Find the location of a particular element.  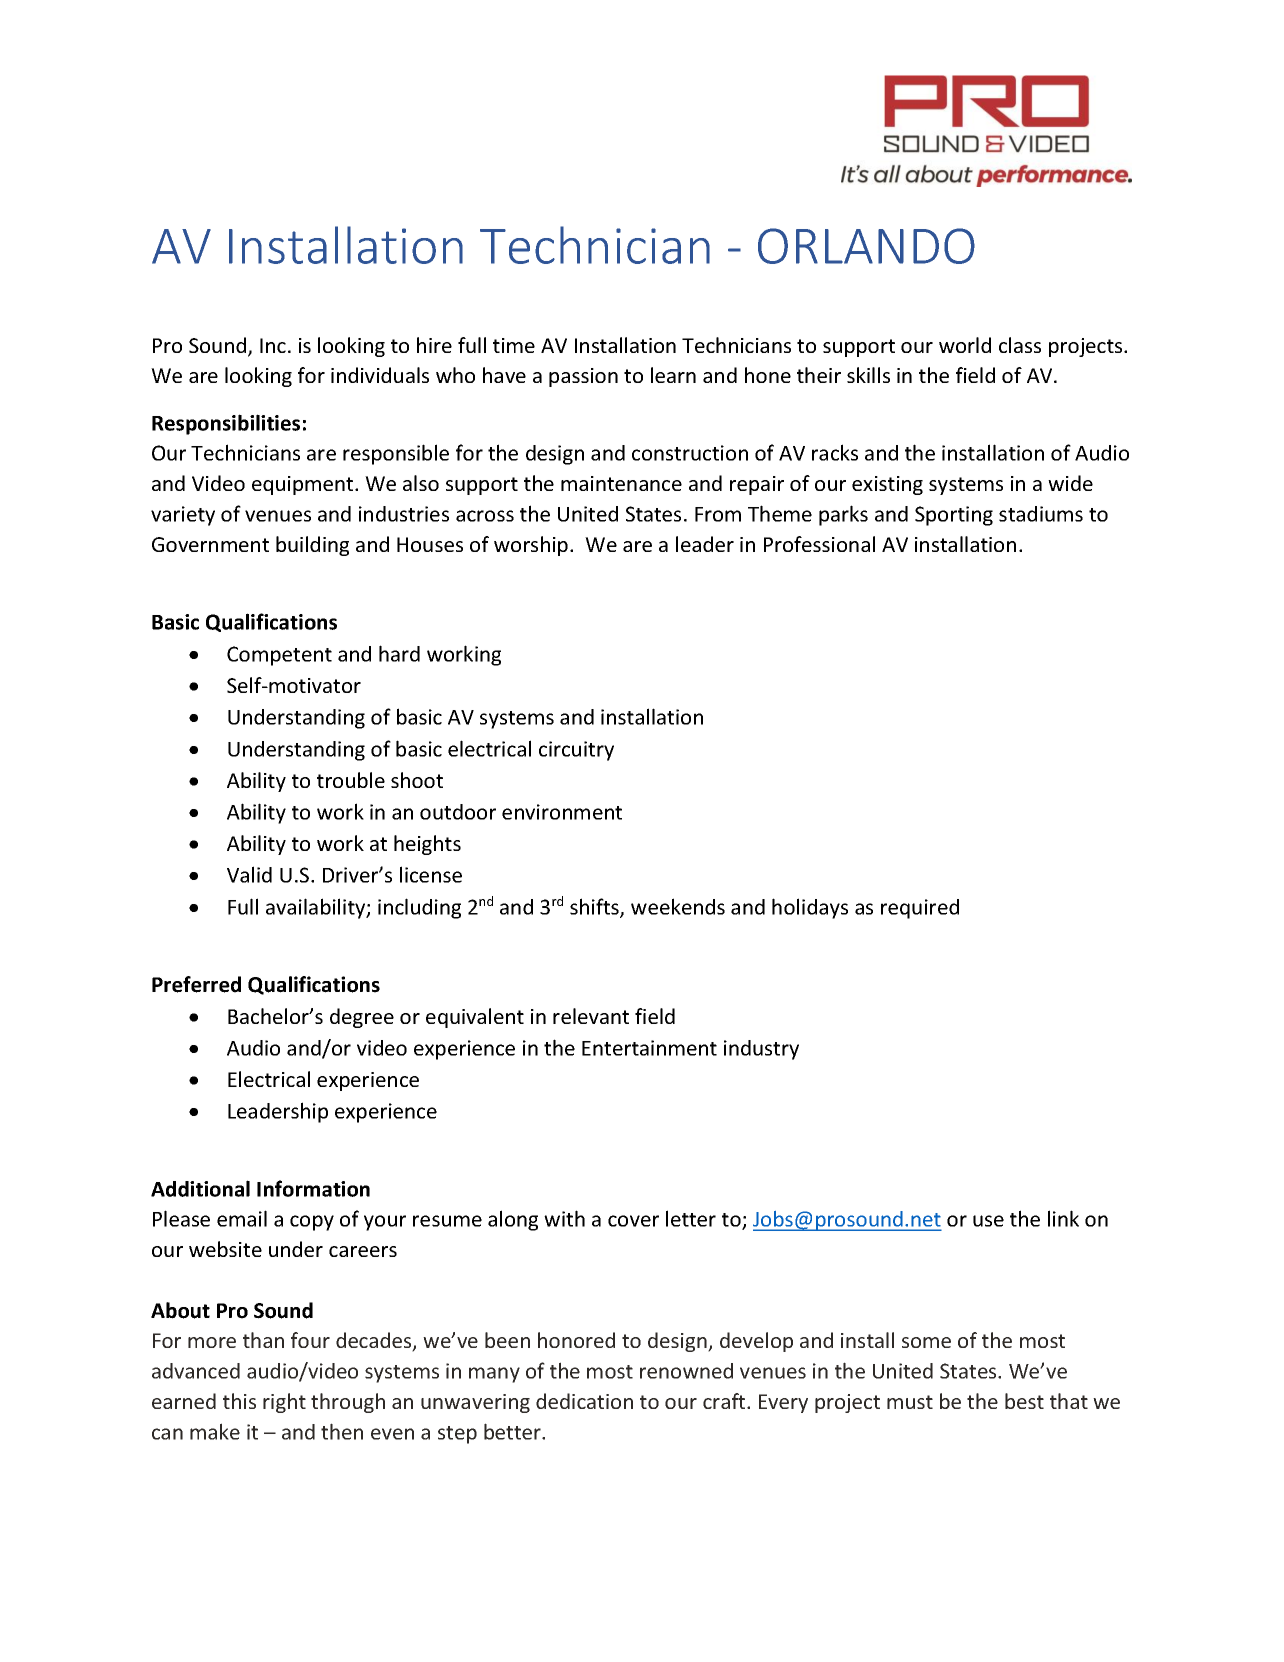

required is located at coordinates (920, 909).
